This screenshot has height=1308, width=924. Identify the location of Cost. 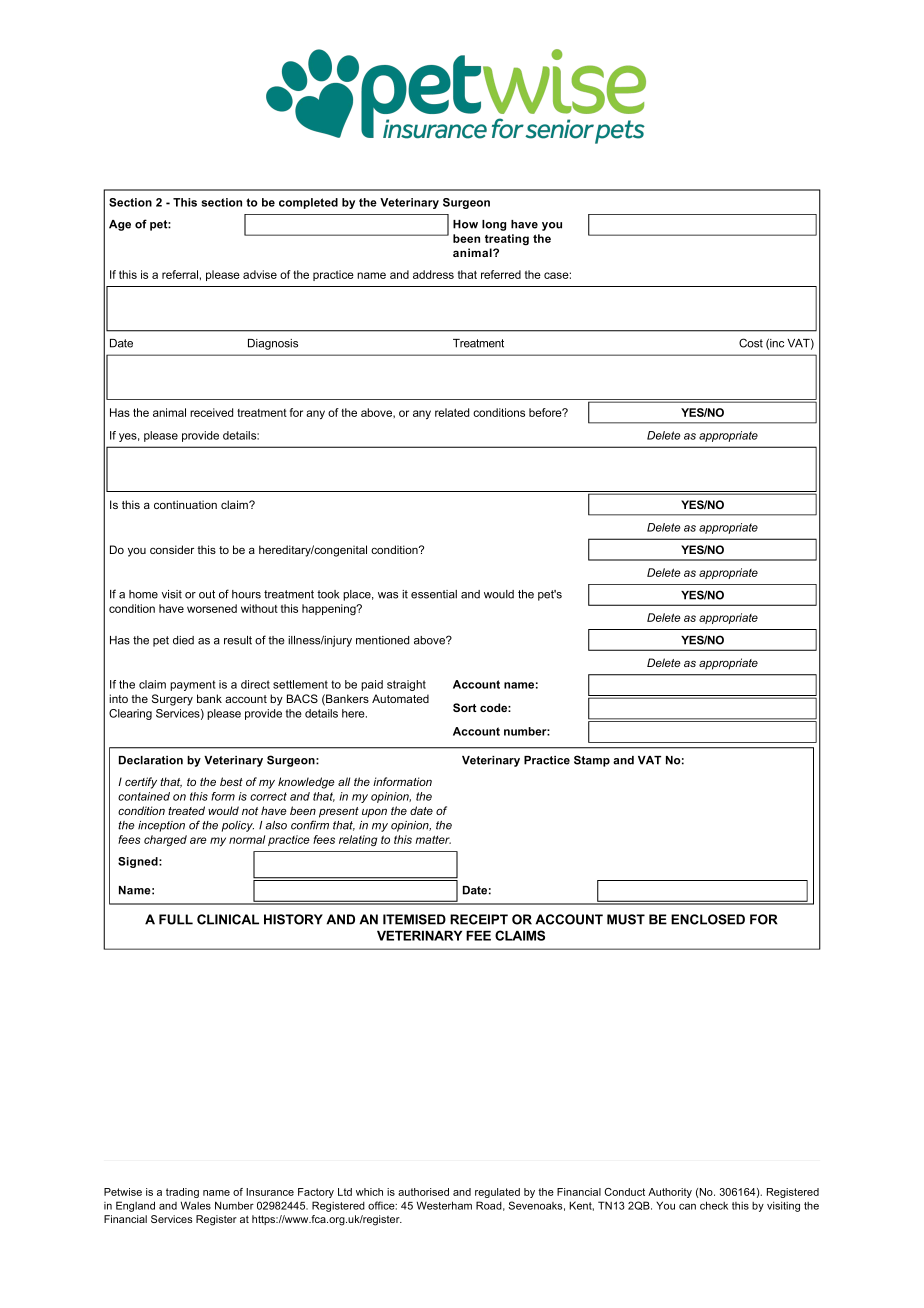
(751, 343).
